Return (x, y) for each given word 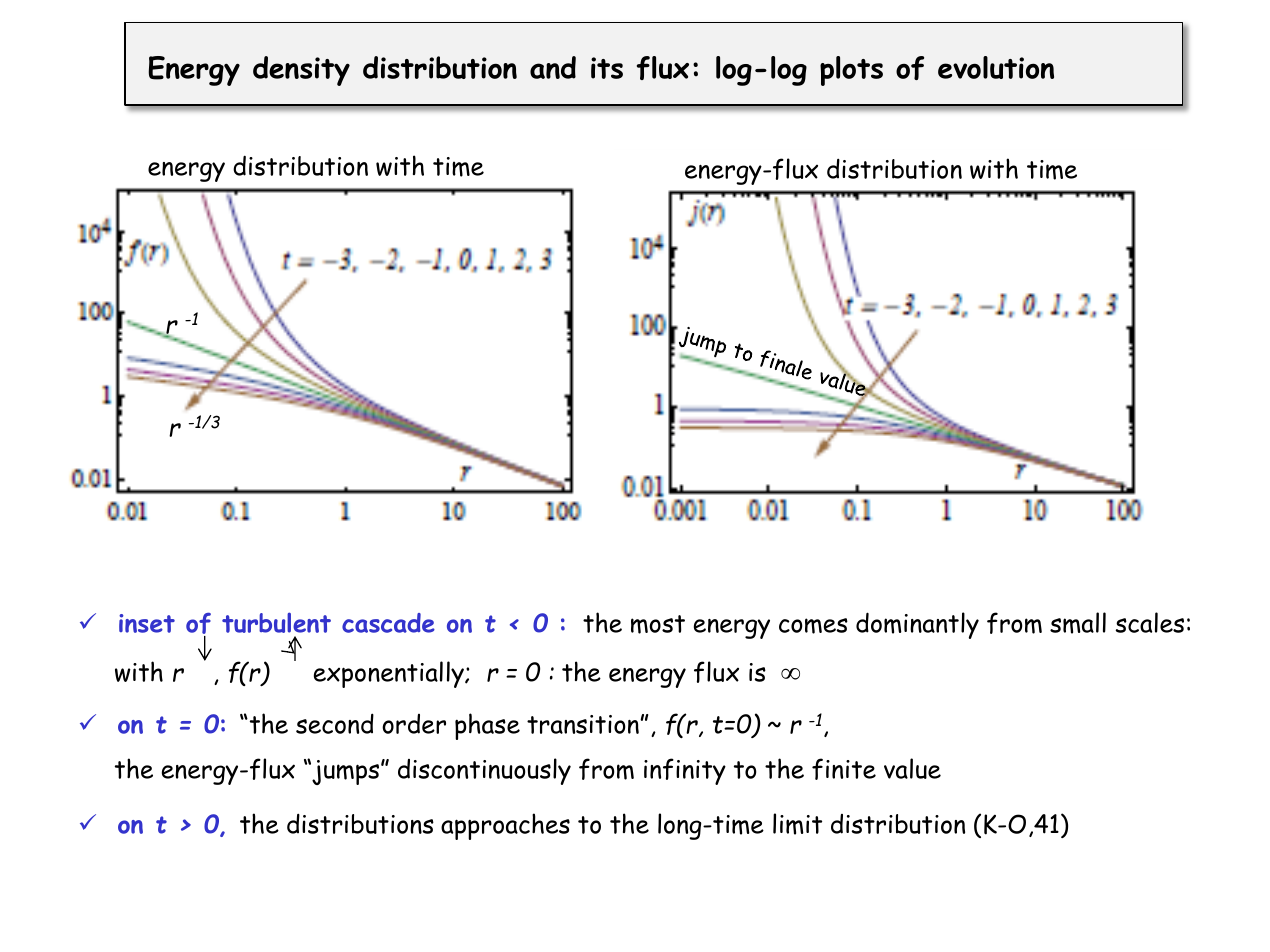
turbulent (276, 622)
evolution (996, 67)
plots (851, 71)
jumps (346, 772)
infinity (685, 771)
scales (1150, 622)
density (301, 71)
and (553, 67)
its (607, 68)
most (658, 624)
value (912, 768)
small (1078, 623)
